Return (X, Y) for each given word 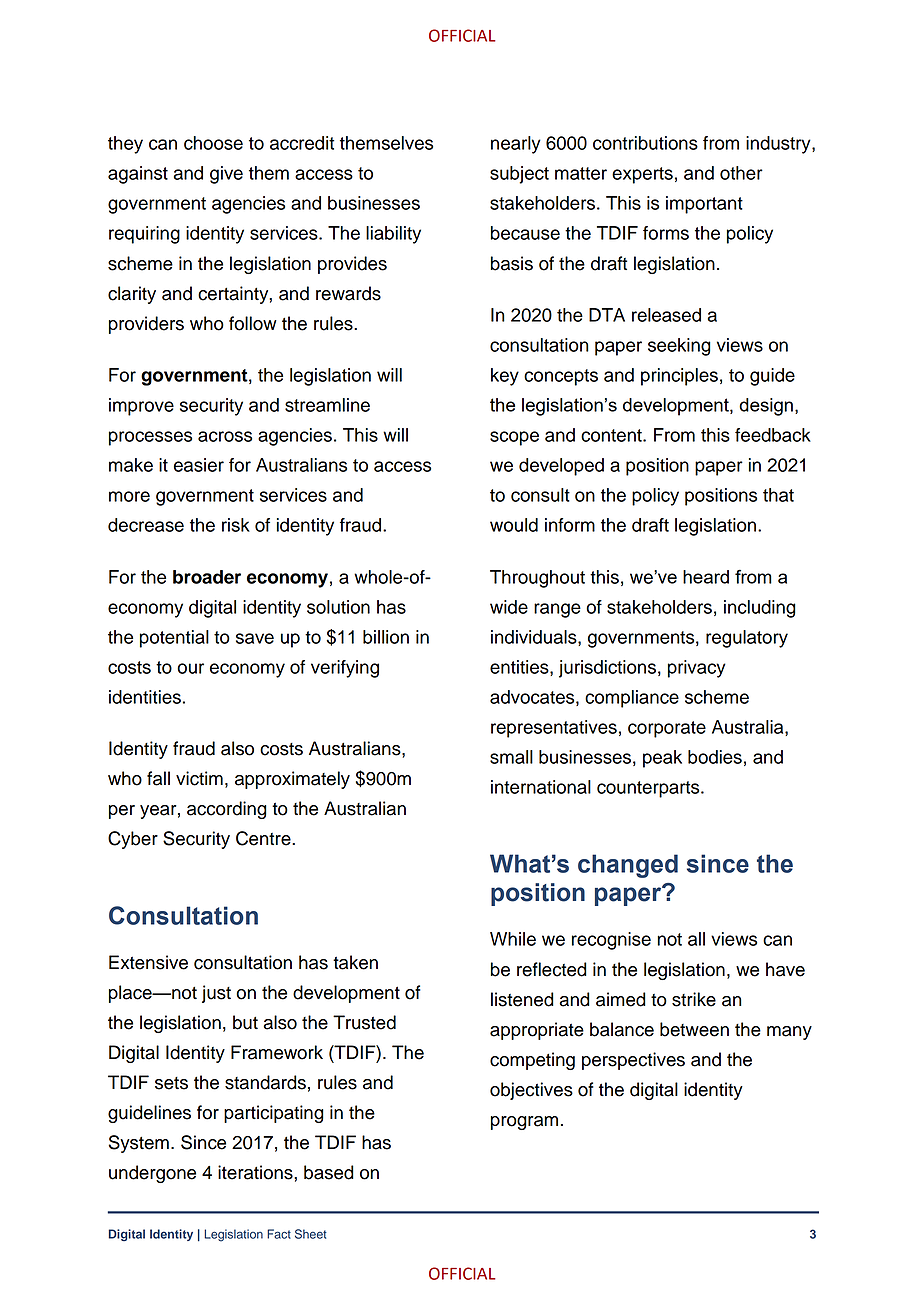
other (741, 173)
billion (386, 637)
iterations (256, 1172)
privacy (697, 669)
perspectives (633, 1061)
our (190, 668)
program (524, 1123)
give (226, 175)
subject (519, 175)
